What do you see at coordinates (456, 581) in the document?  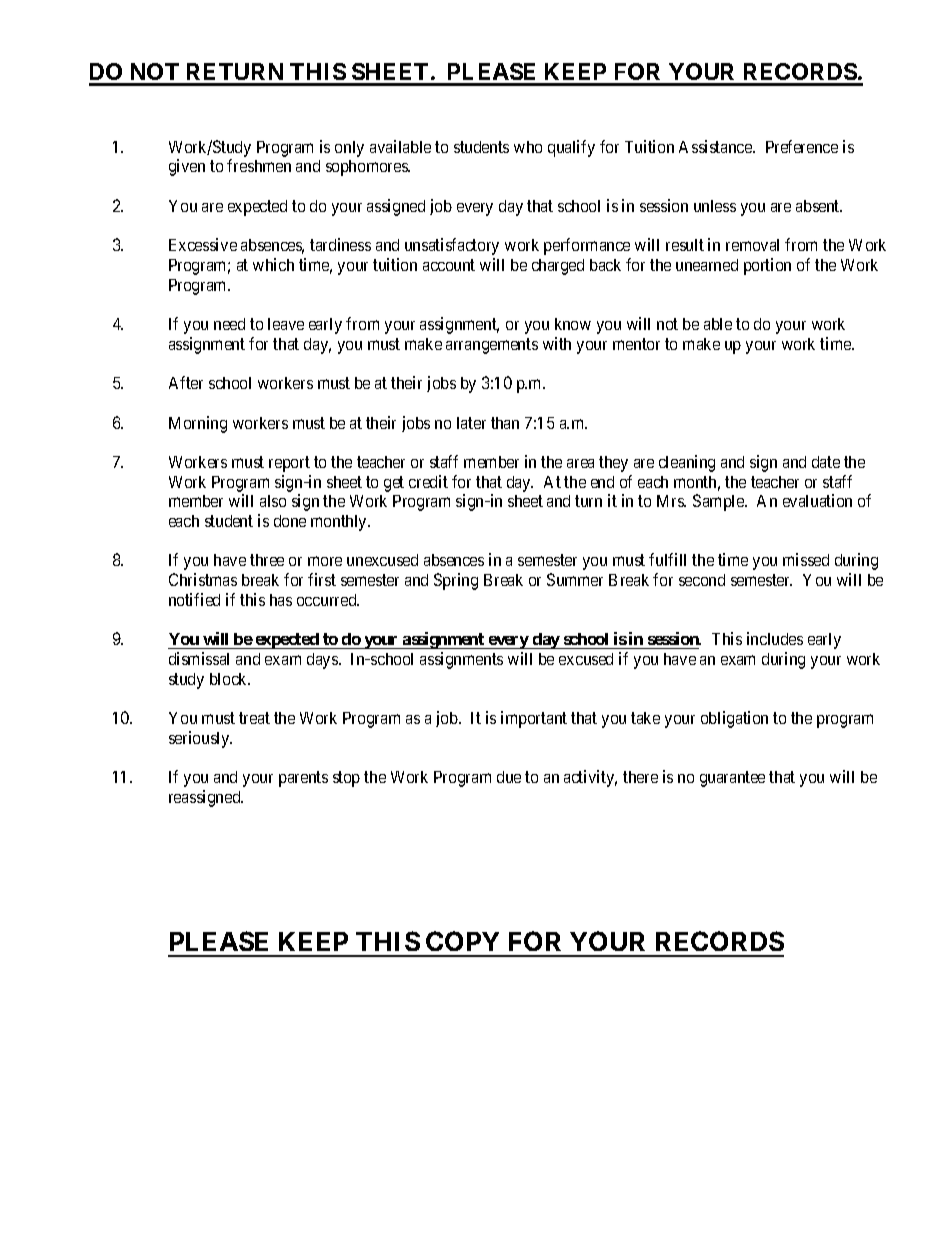 I see `Spring` at bounding box center [456, 581].
